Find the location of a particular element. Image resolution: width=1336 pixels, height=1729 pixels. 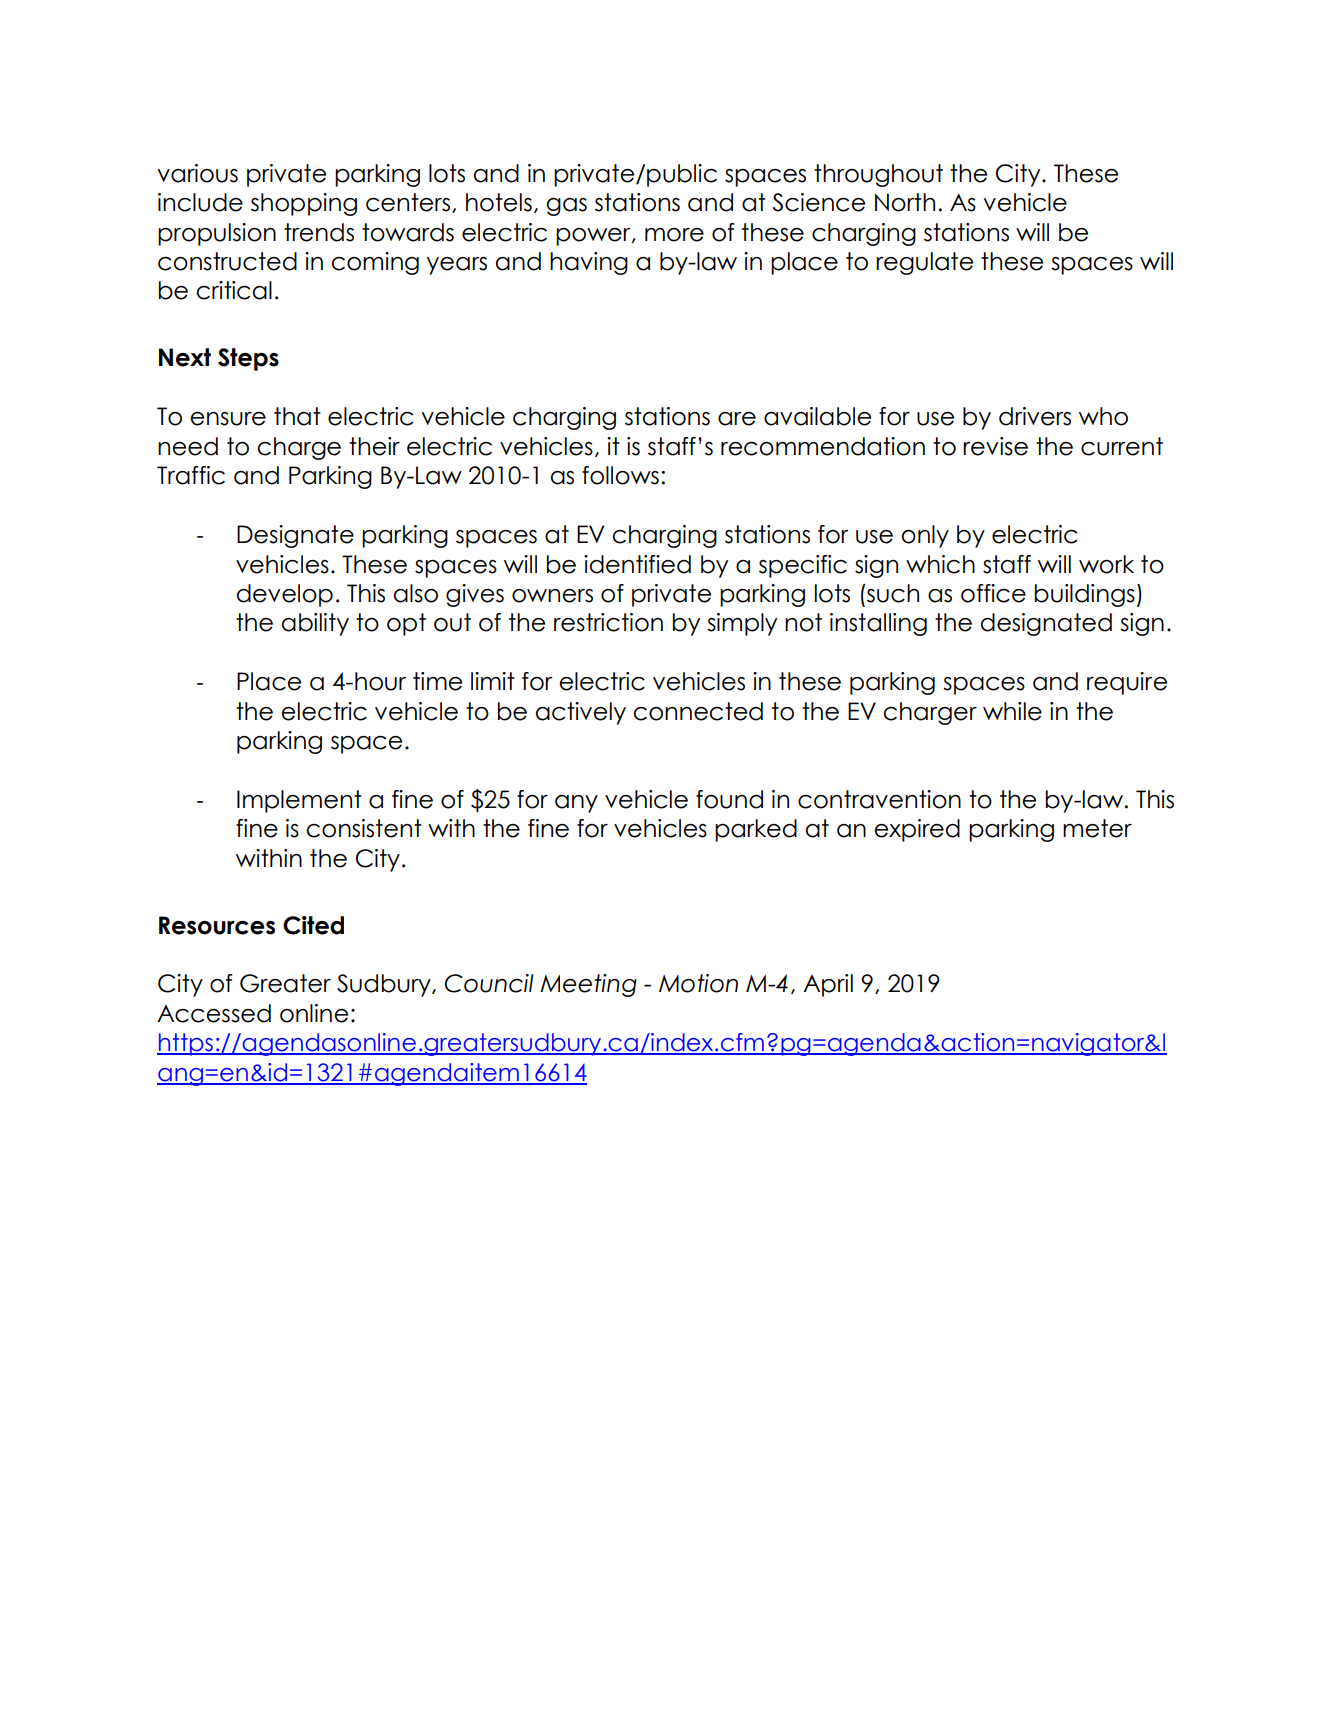

more is located at coordinates (674, 235).
